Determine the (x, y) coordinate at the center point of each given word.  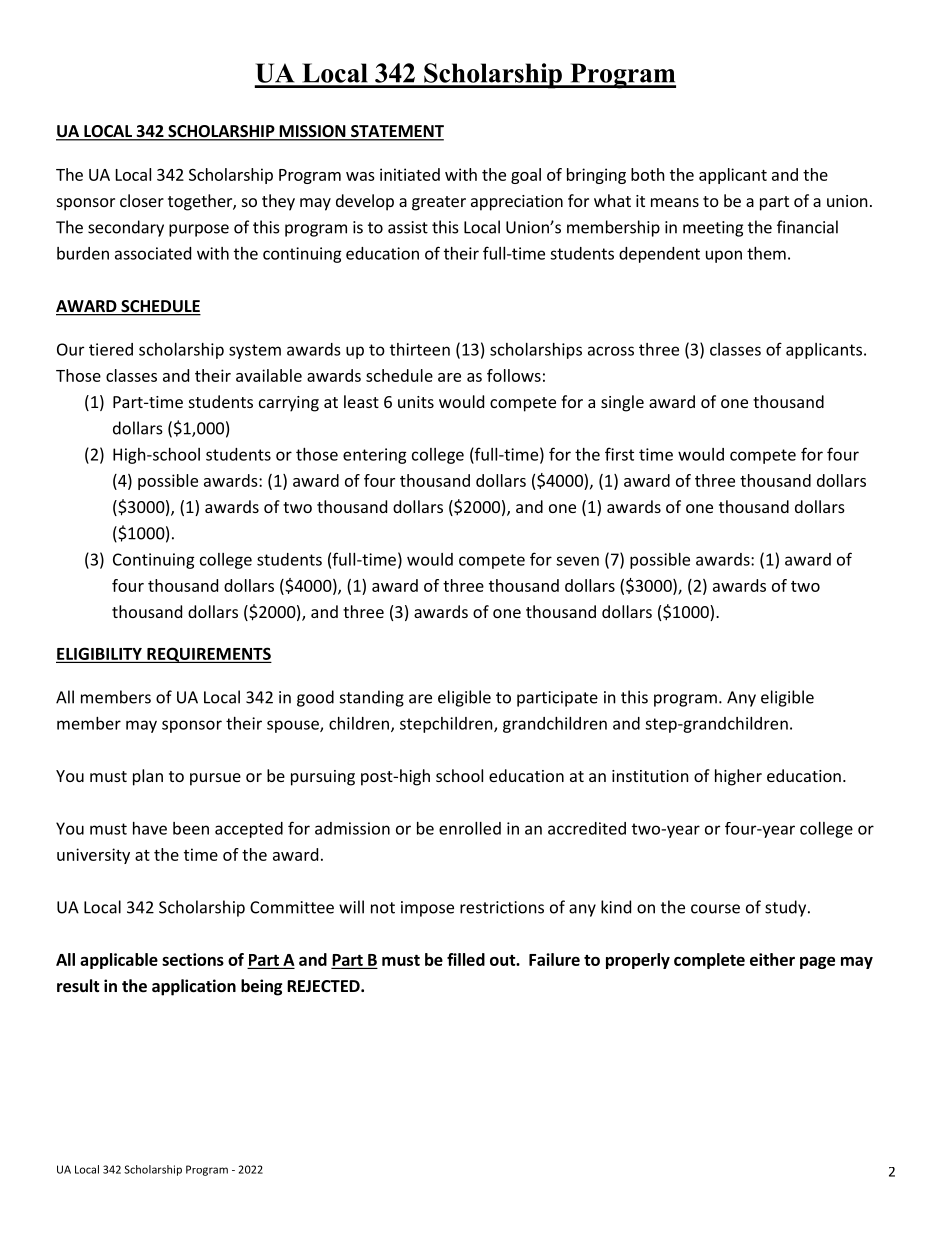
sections (193, 959)
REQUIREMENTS (208, 655)
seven (577, 561)
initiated (410, 174)
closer (142, 200)
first (619, 454)
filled (466, 959)
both (648, 174)
